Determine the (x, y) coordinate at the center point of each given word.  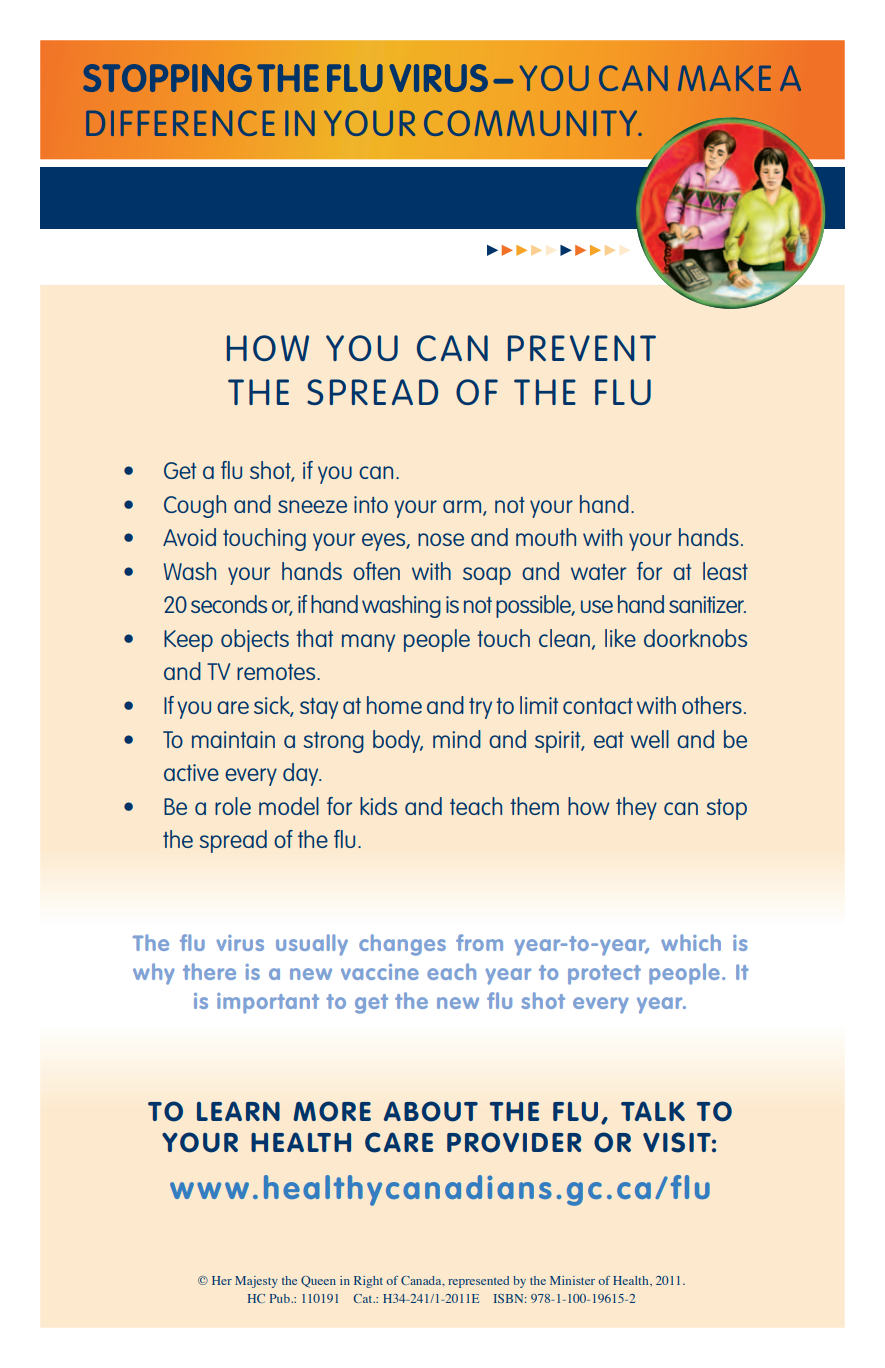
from (479, 942)
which (691, 942)
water (598, 572)
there (209, 971)
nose (441, 539)
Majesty (256, 1282)
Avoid (189, 537)
